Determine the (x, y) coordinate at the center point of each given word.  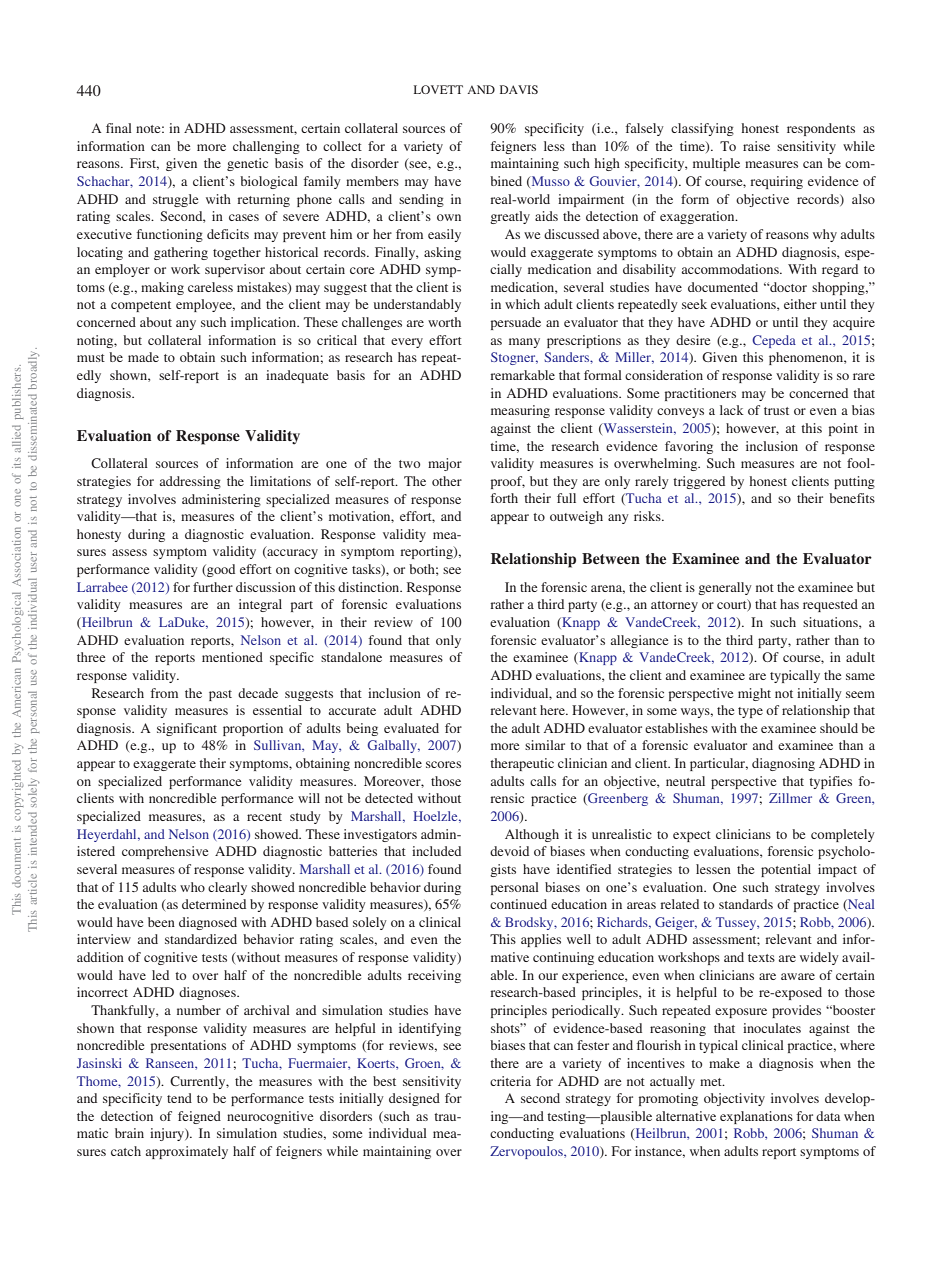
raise (756, 146)
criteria (510, 1081)
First (144, 164)
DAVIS (519, 89)
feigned (199, 1117)
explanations (756, 1117)
